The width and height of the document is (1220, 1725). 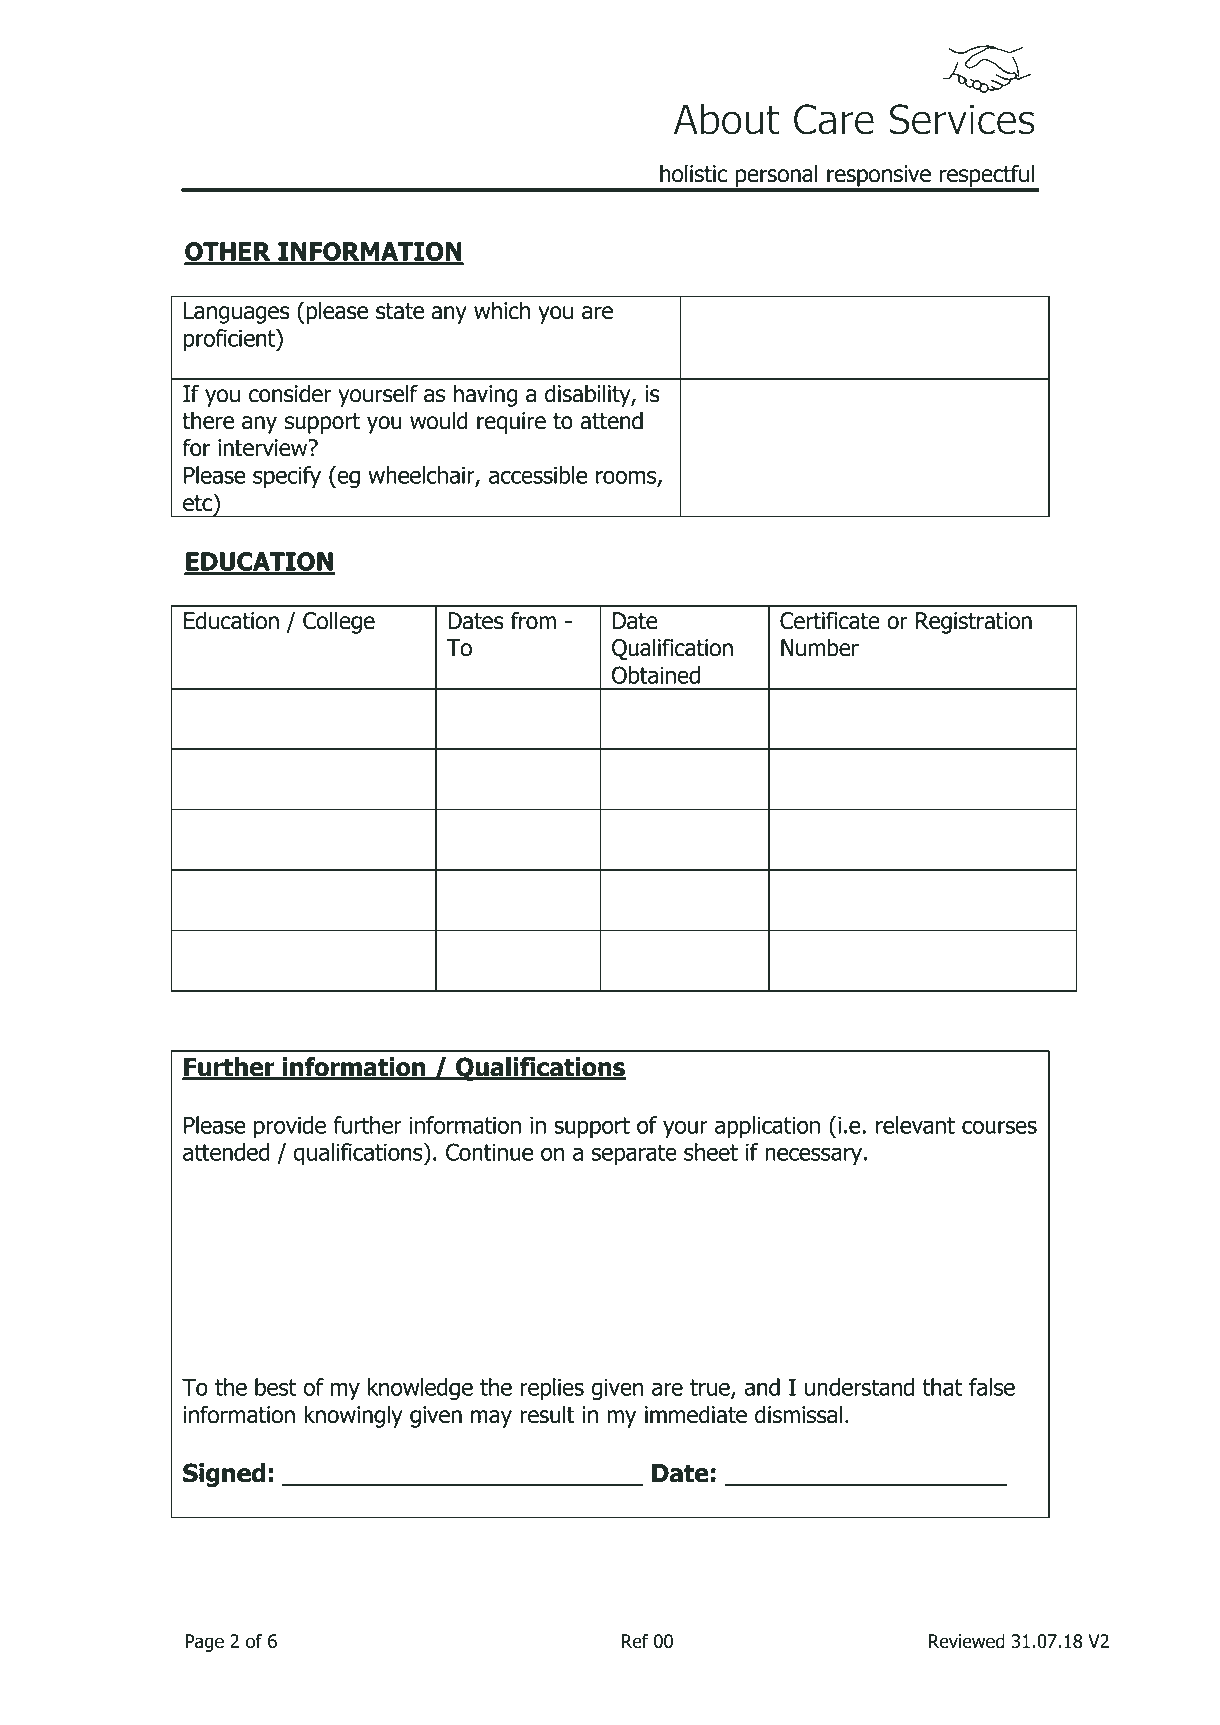 What do you see at coordinates (656, 675) in the document?
I see `Obtained` at bounding box center [656, 675].
